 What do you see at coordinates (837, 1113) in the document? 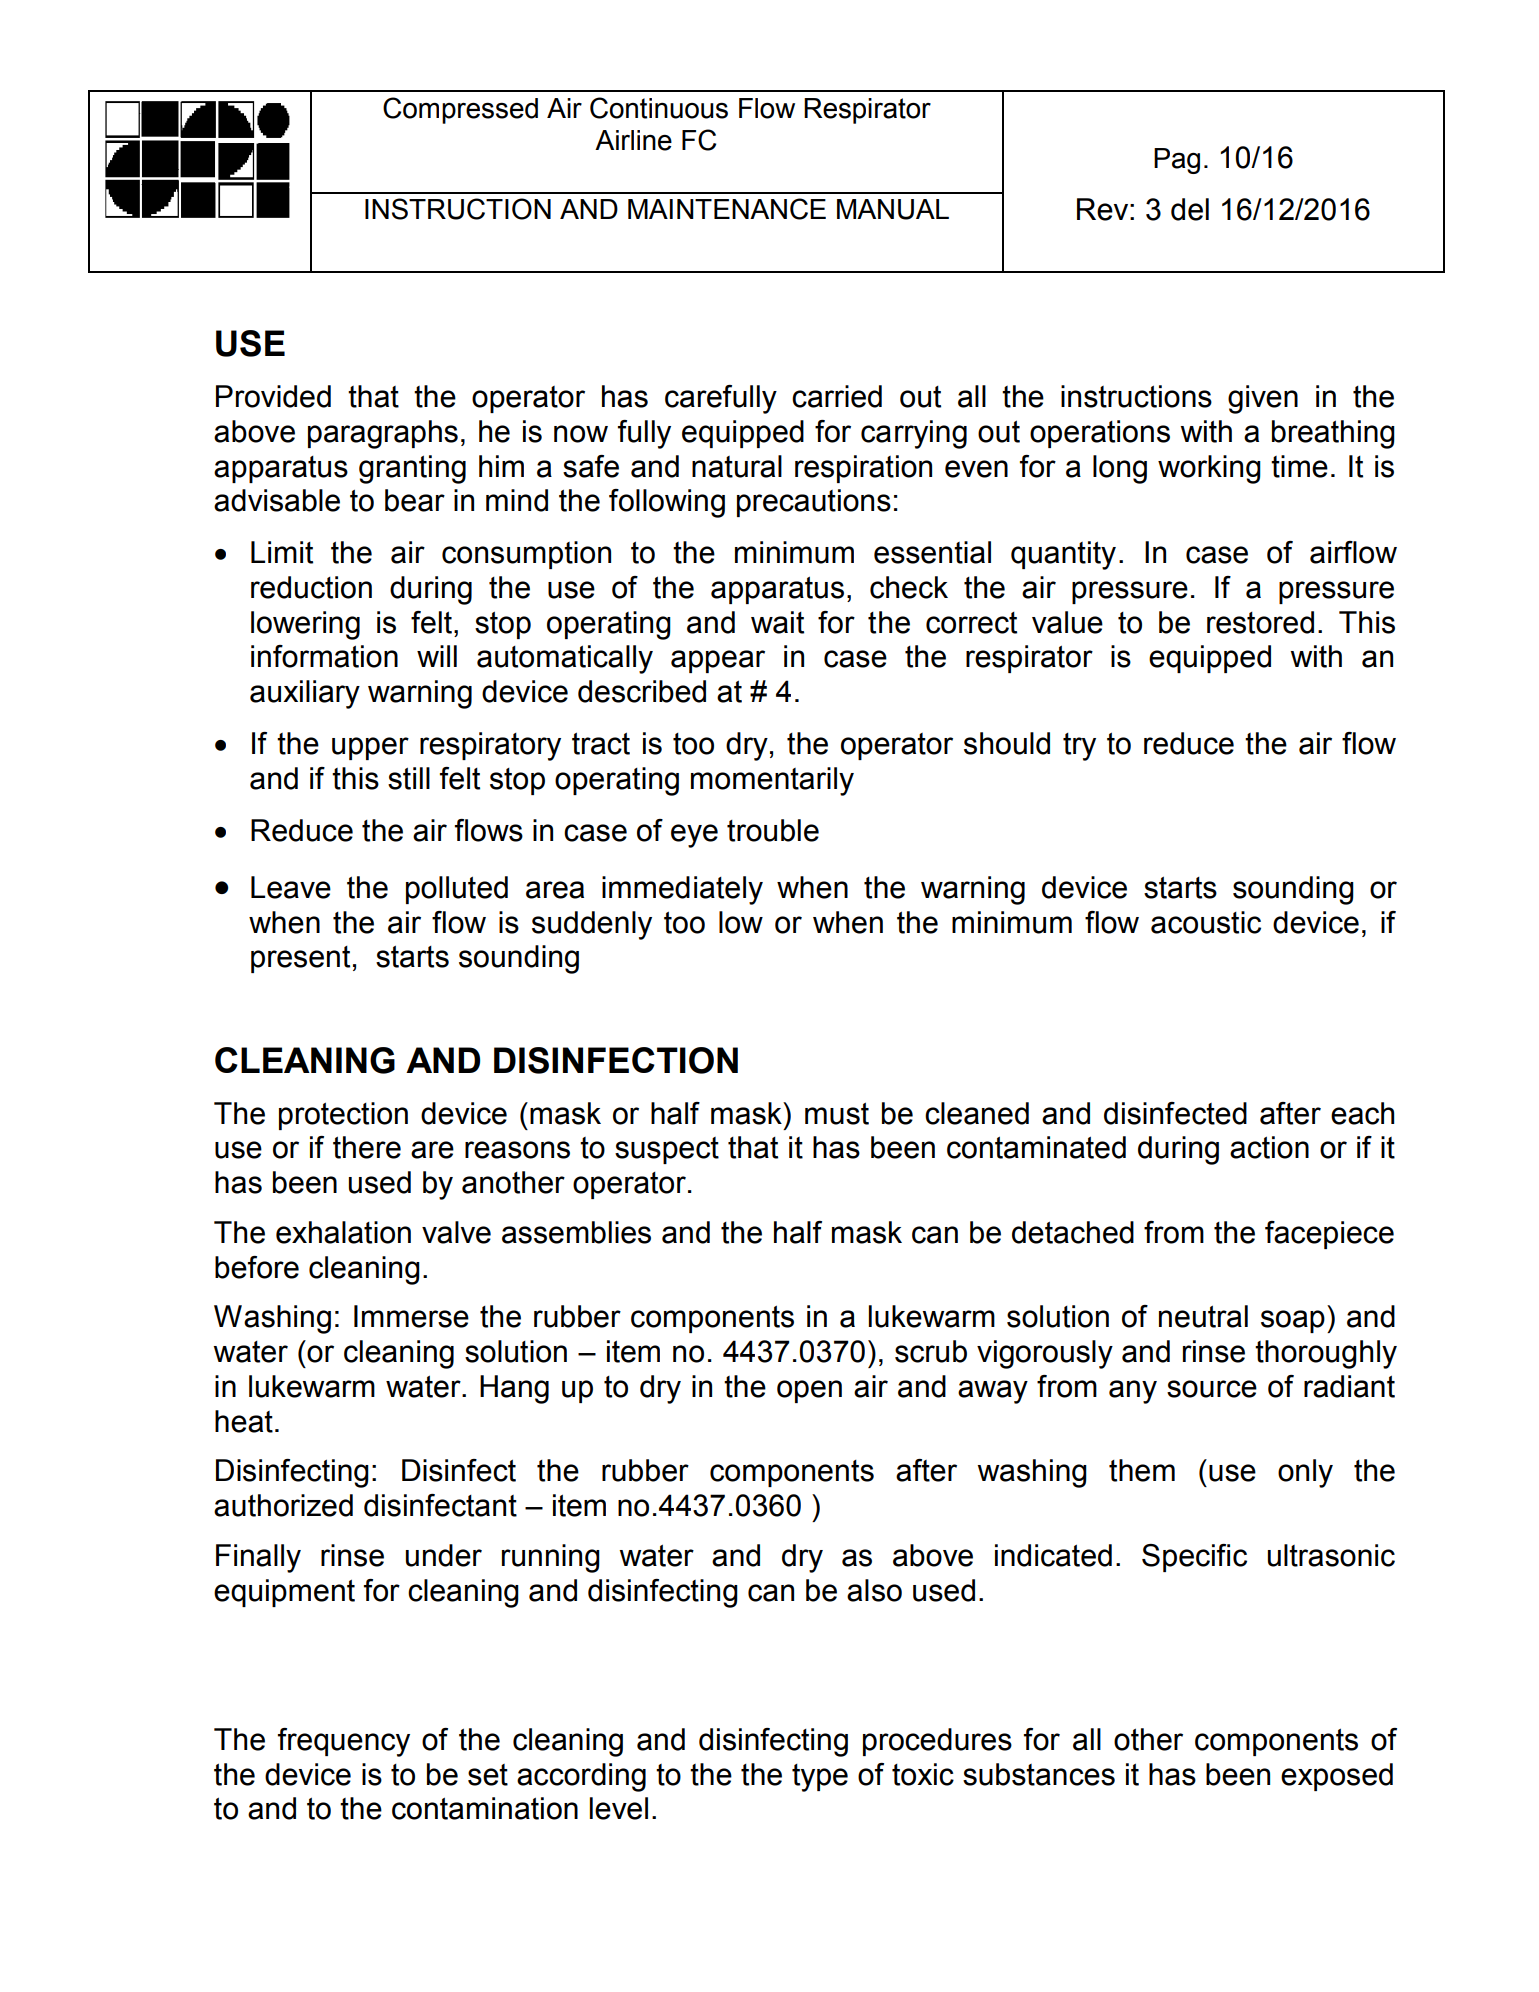
I see `must` at bounding box center [837, 1113].
